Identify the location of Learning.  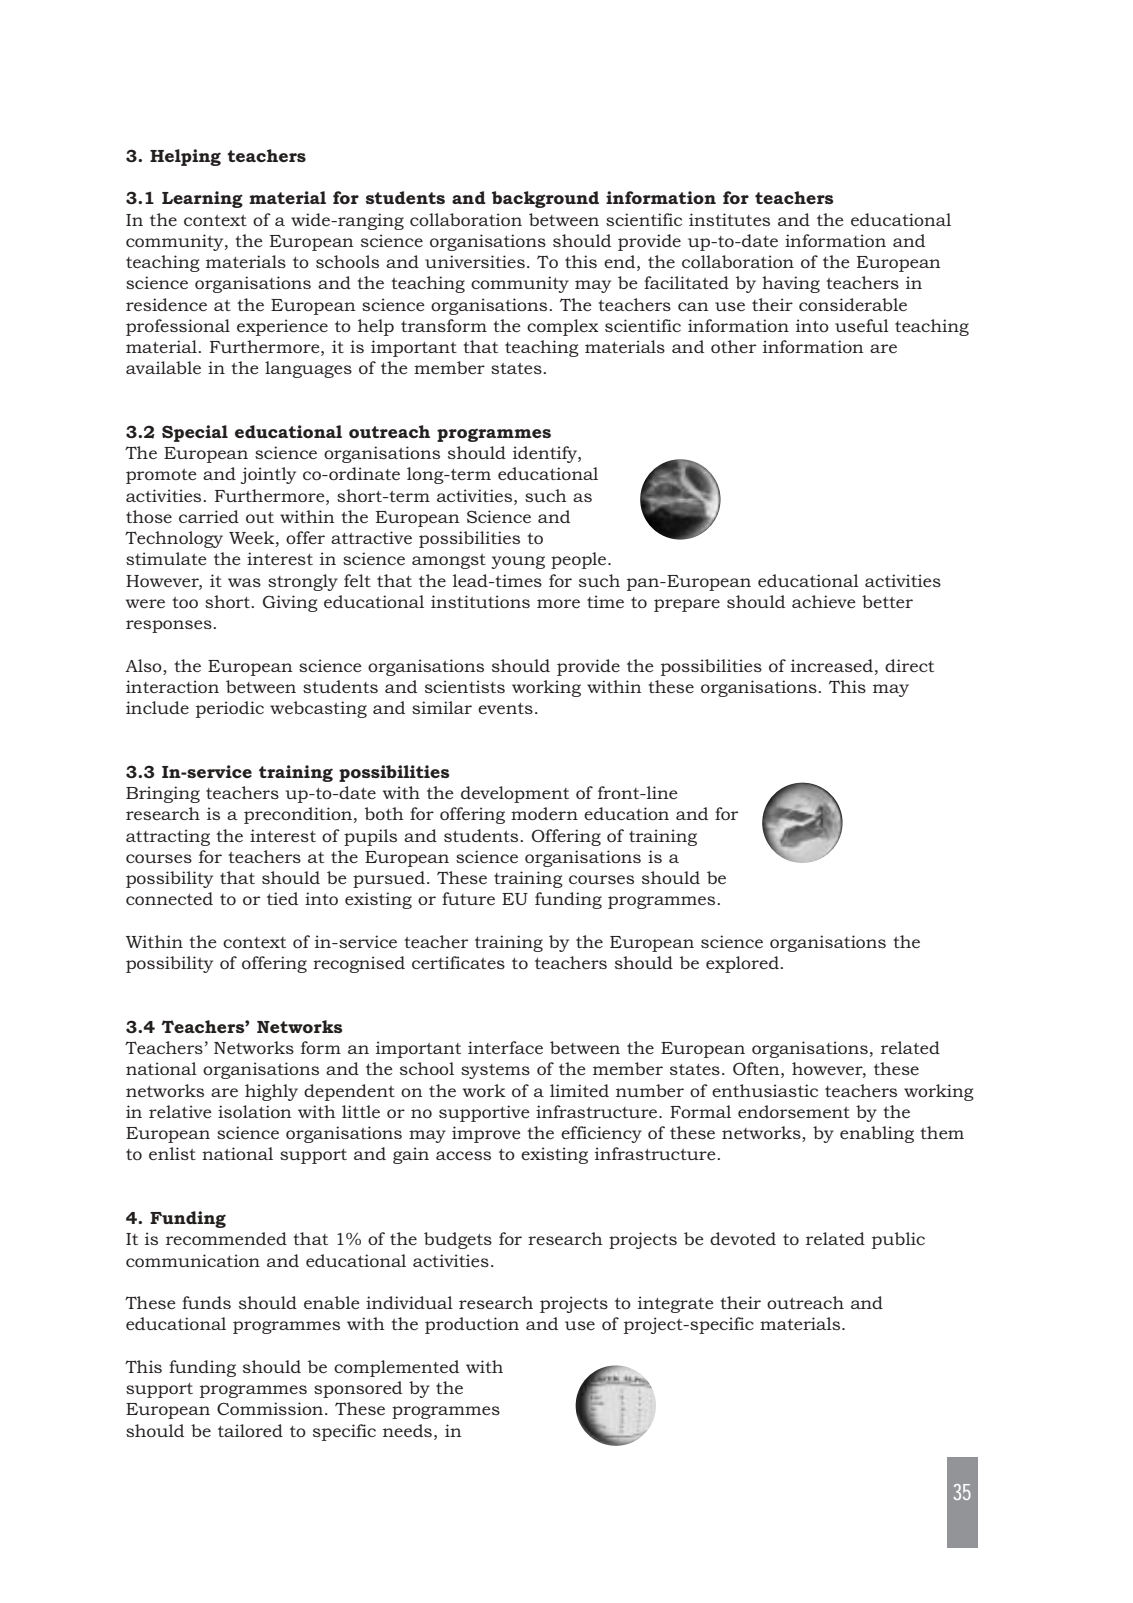
(202, 199).
